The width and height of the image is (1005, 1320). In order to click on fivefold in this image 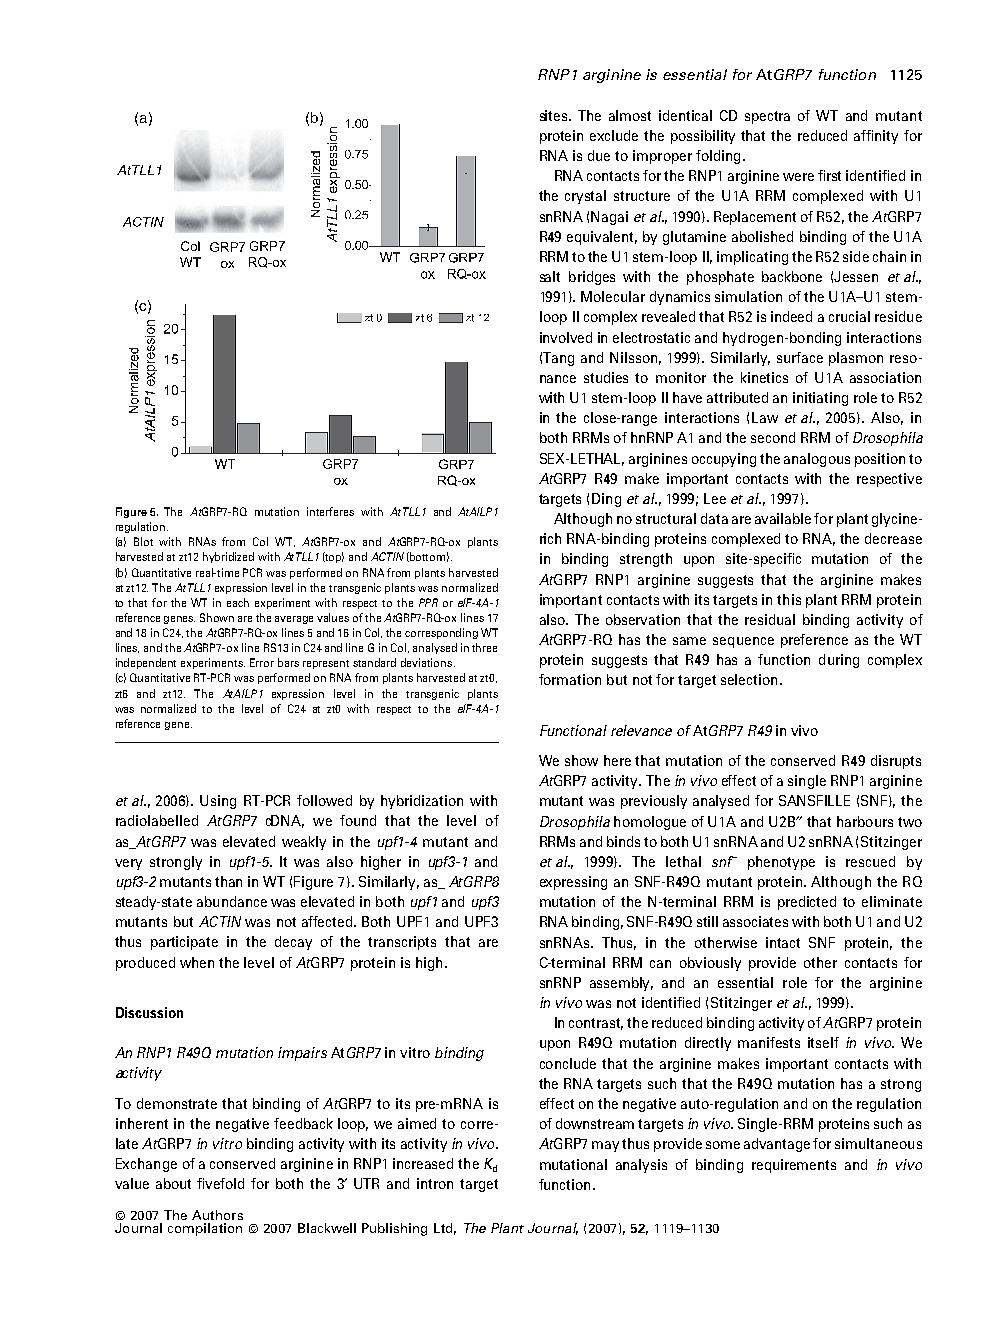, I will do `click(220, 1183)`.
